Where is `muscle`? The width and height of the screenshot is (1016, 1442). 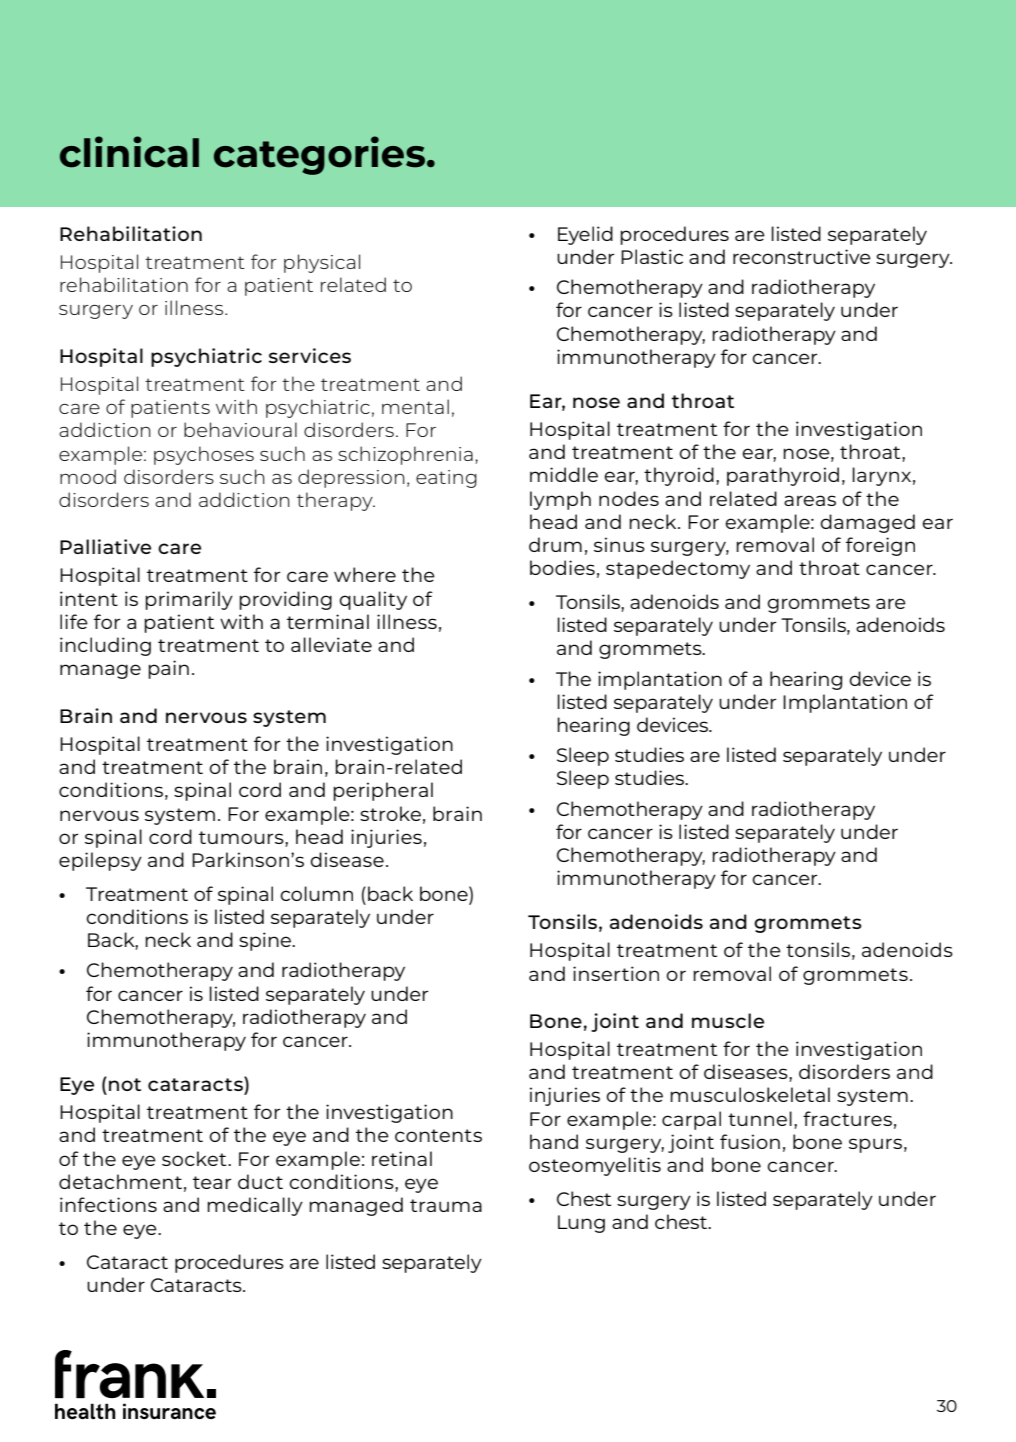 muscle is located at coordinates (728, 1020).
